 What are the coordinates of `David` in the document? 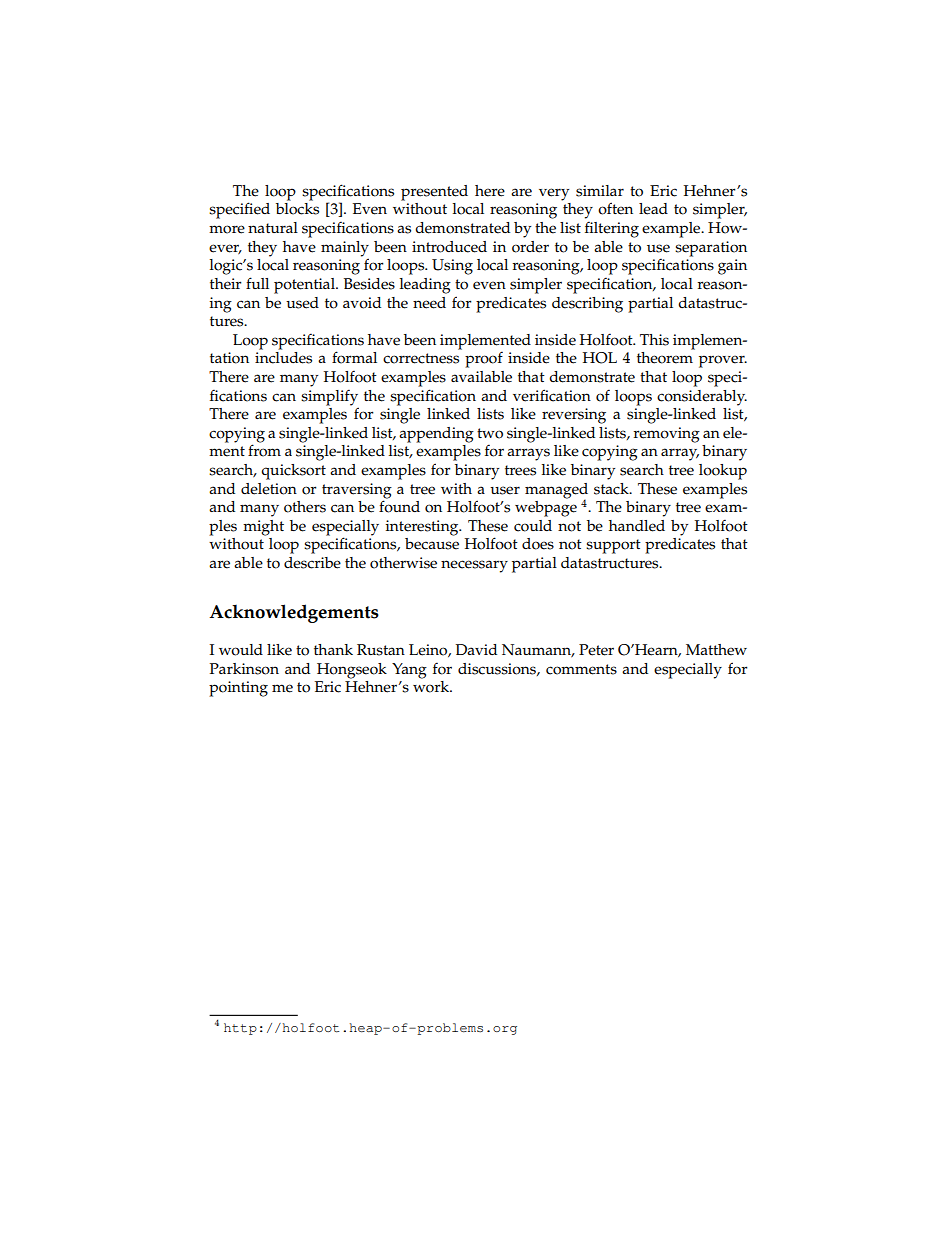 It's located at (476, 649).
